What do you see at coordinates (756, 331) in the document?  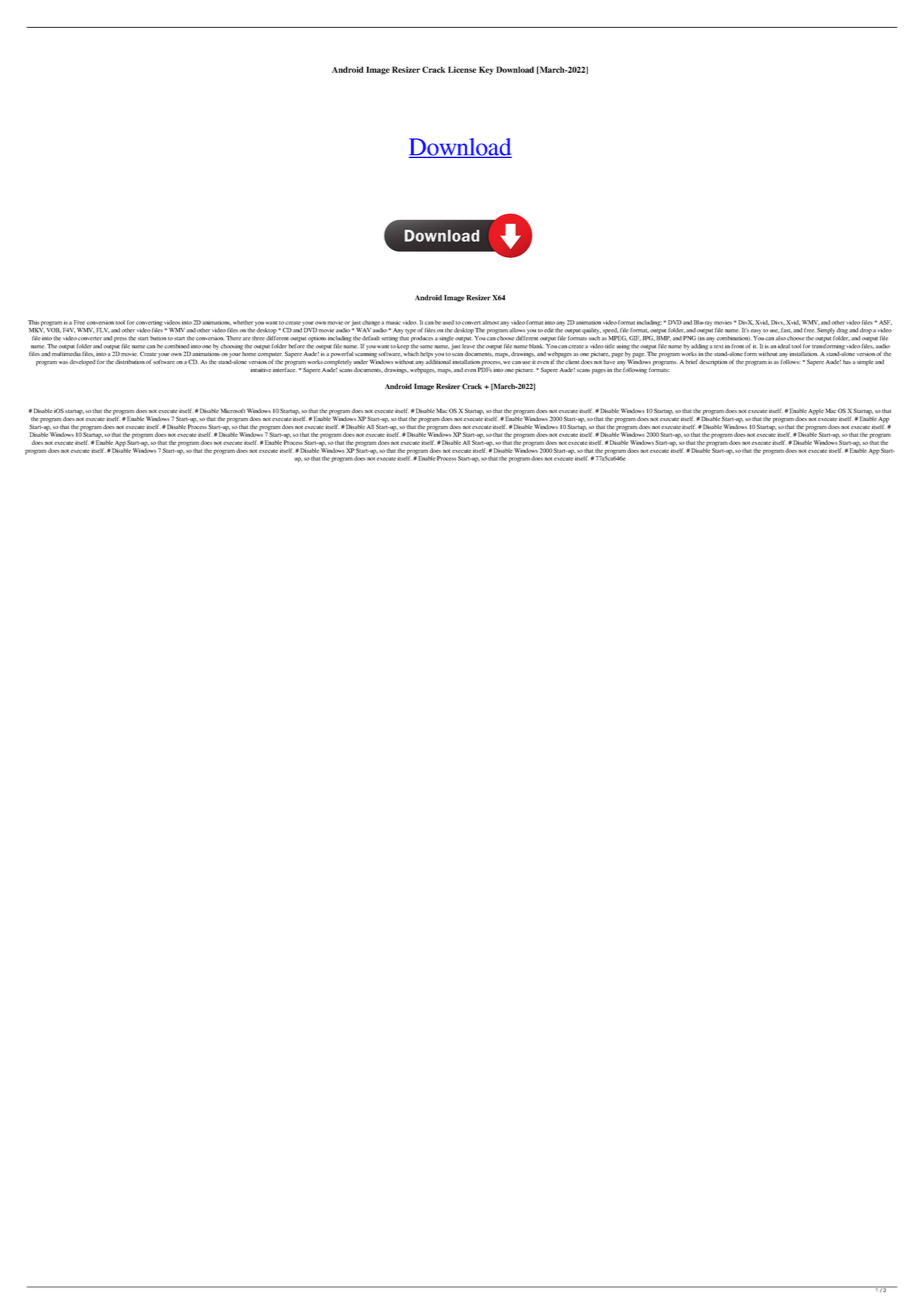 I see `easy` at bounding box center [756, 331].
